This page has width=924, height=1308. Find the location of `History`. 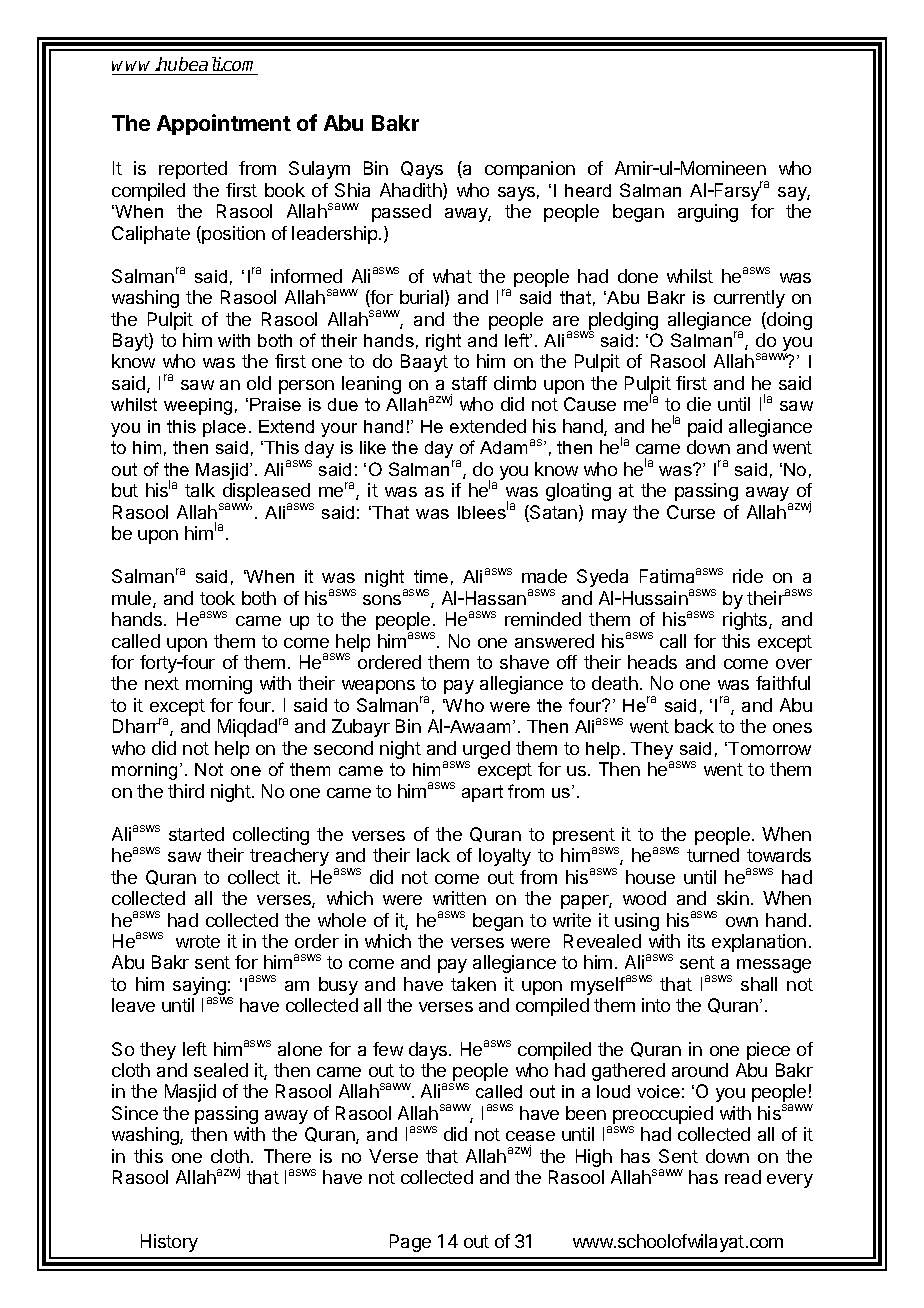

History is located at coordinates (169, 1243).
